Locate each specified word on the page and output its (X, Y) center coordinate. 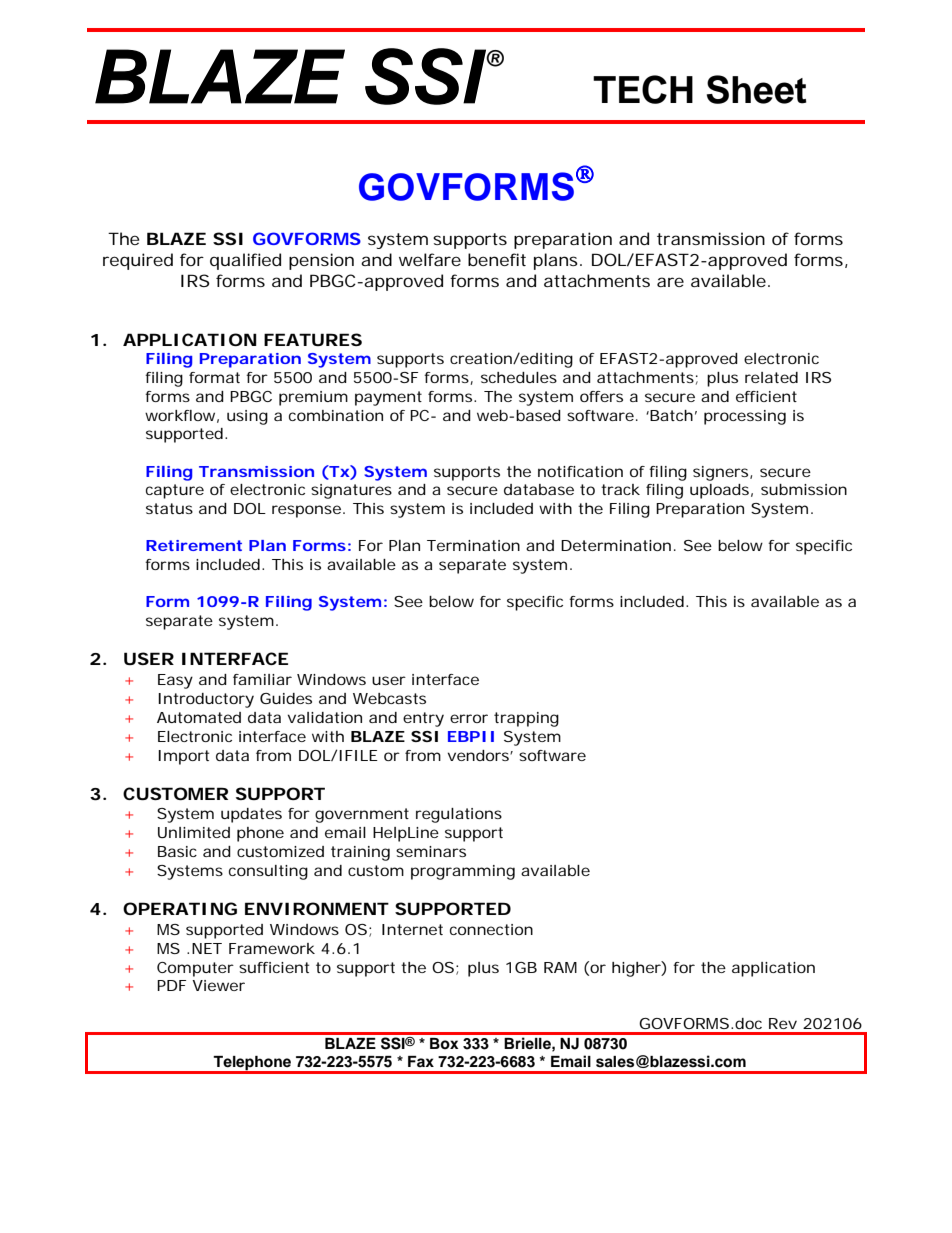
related (771, 377)
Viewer (218, 985)
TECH (643, 89)
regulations (459, 815)
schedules (519, 377)
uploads (719, 491)
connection (491, 929)
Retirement (194, 545)
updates (251, 815)
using (247, 417)
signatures (351, 491)
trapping (526, 719)
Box (444, 1043)
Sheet (757, 89)
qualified (245, 261)
